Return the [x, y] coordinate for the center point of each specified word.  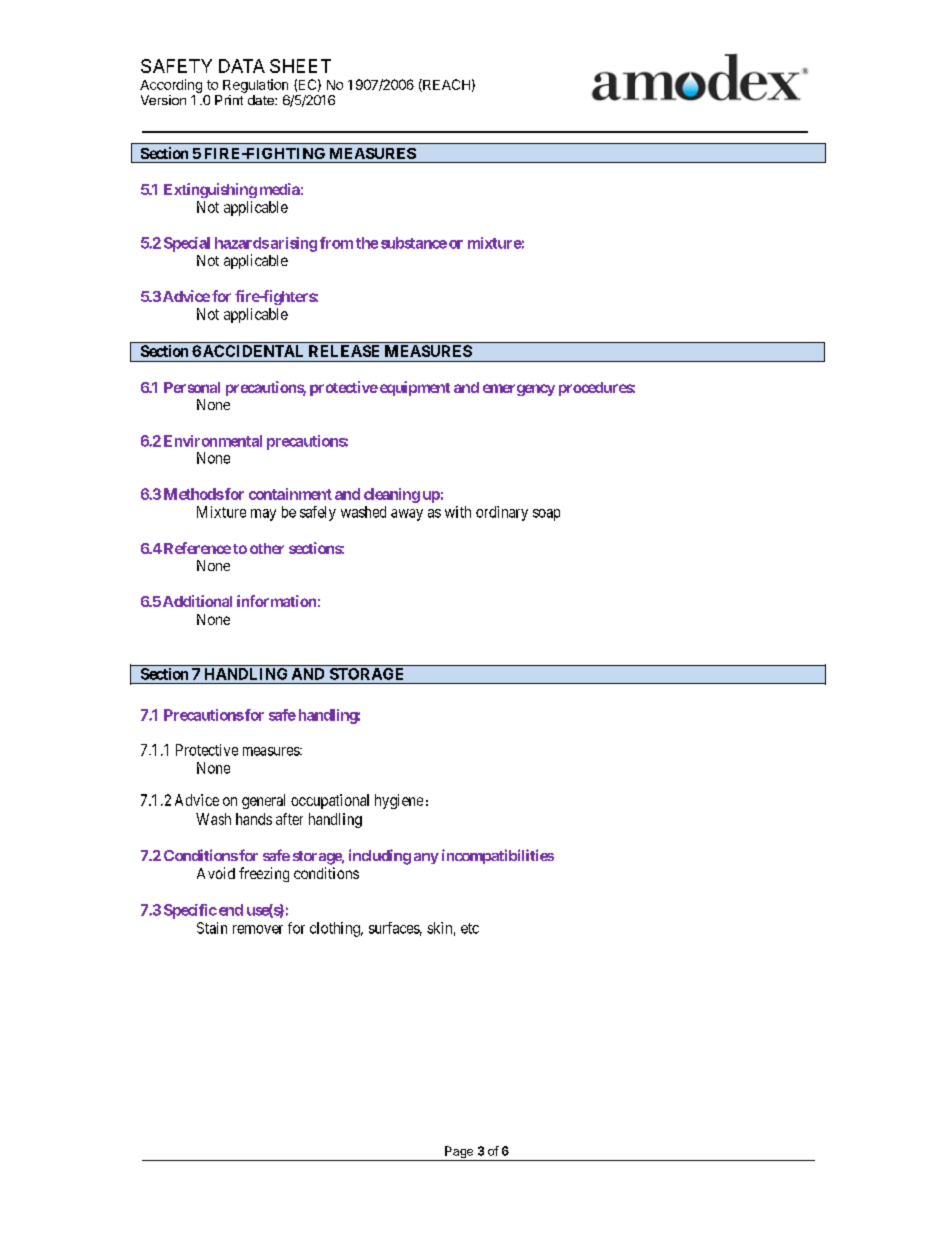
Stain [212, 928]
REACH [445, 85]
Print [229, 100]
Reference [196, 548]
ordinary [502, 513]
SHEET [300, 66]
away [407, 515]
